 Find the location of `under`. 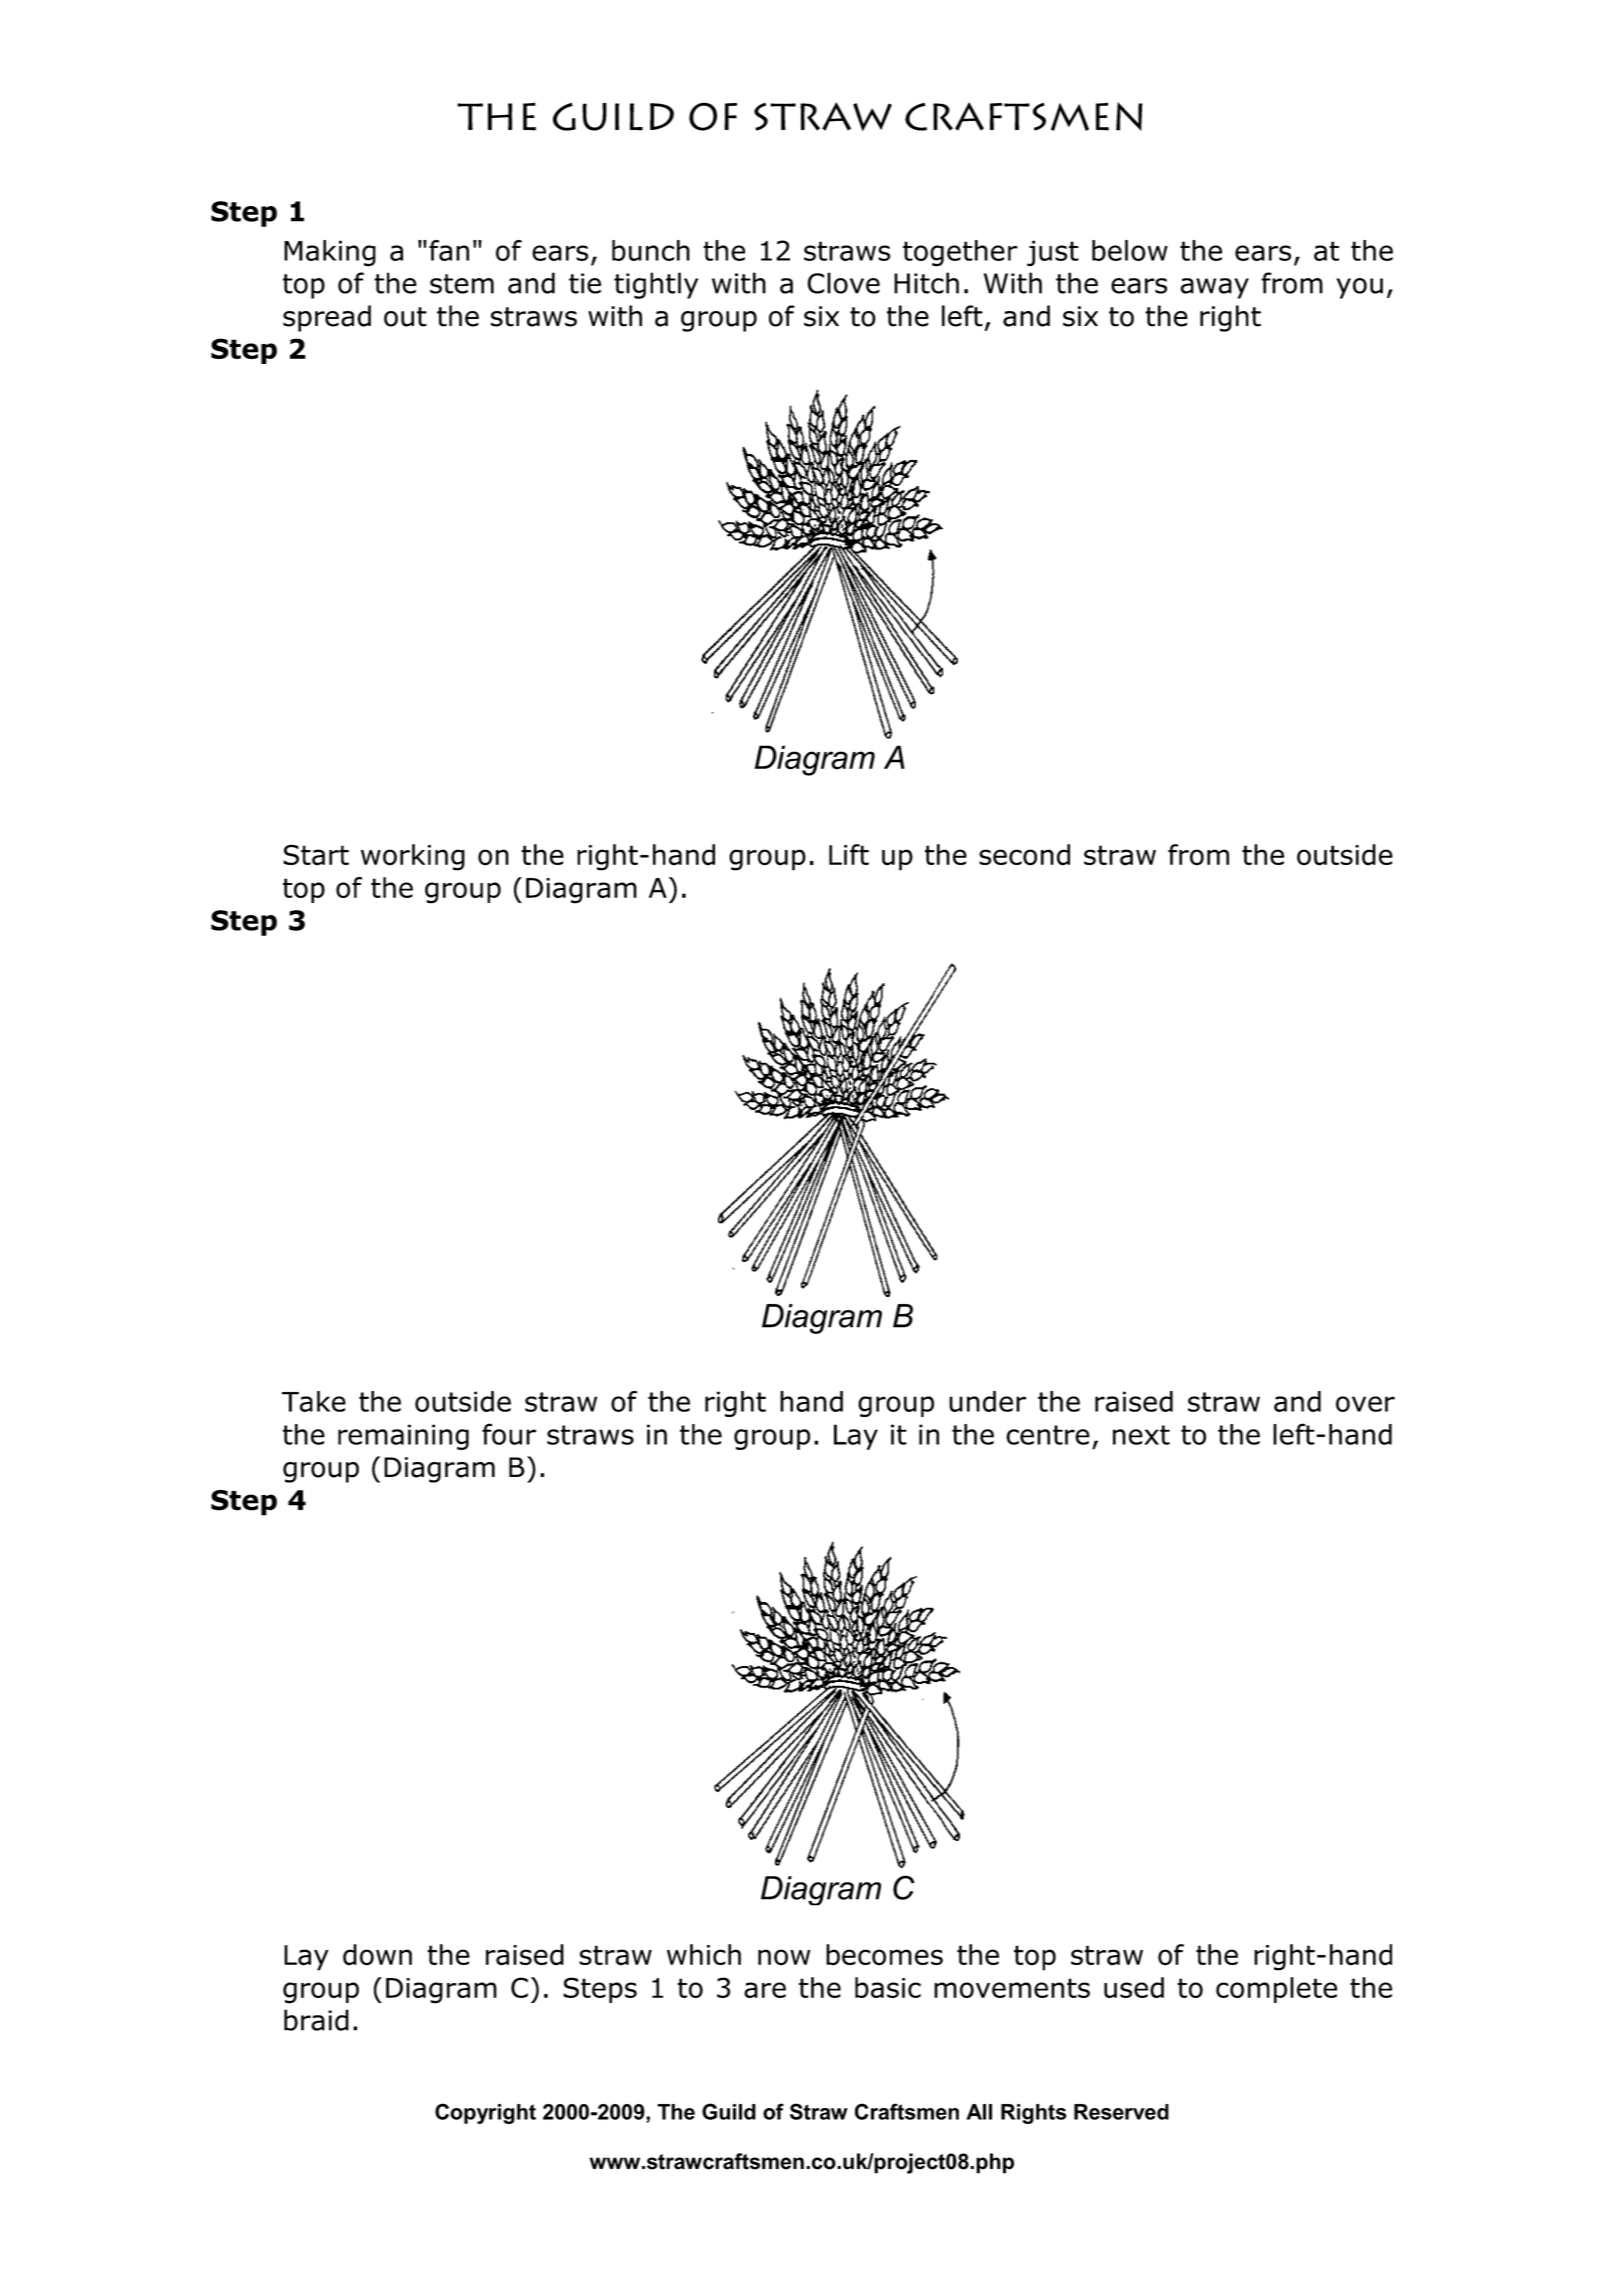

under is located at coordinates (987, 1401).
